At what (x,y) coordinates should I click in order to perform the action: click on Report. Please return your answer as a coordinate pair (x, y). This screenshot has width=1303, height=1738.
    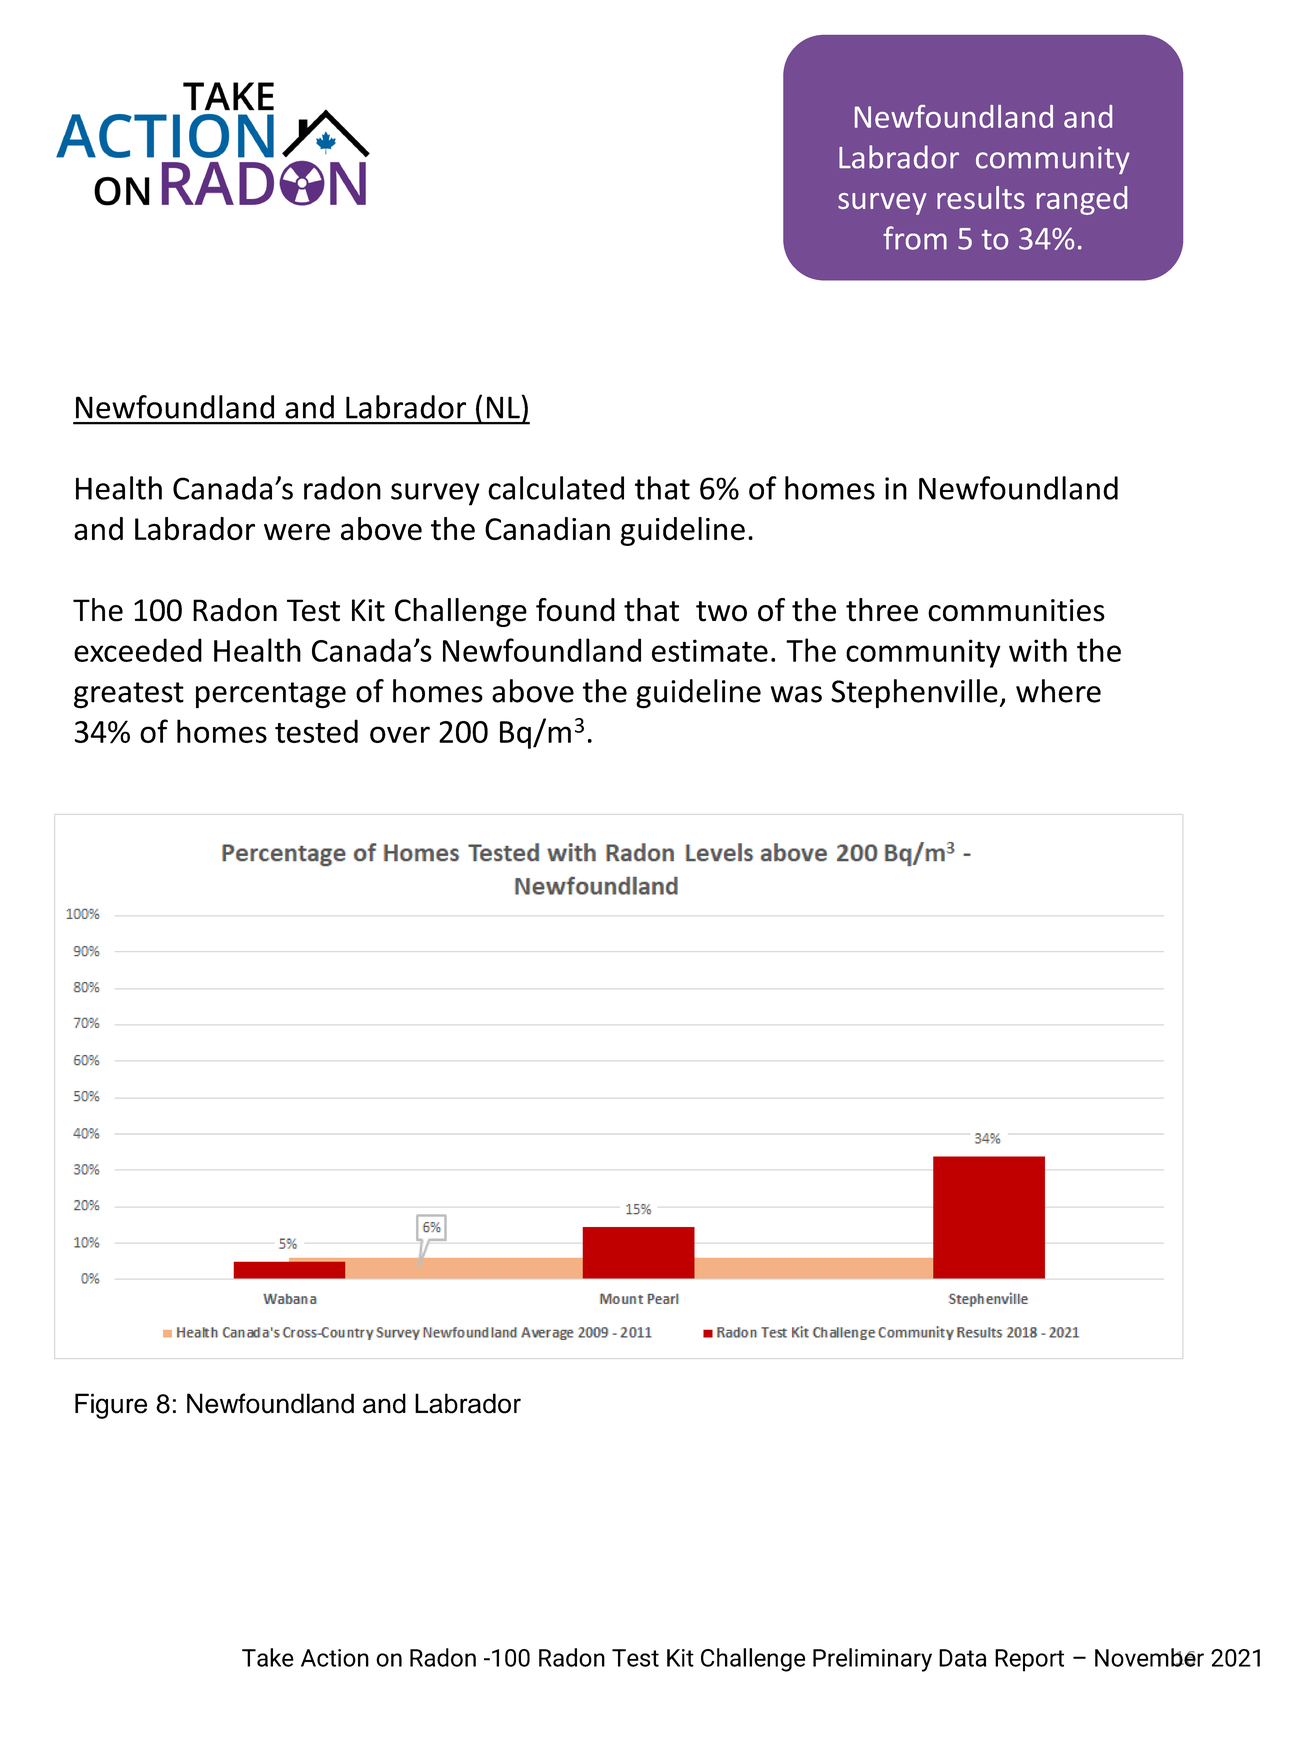
    Looking at the image, I should click on (1029, 1660).
